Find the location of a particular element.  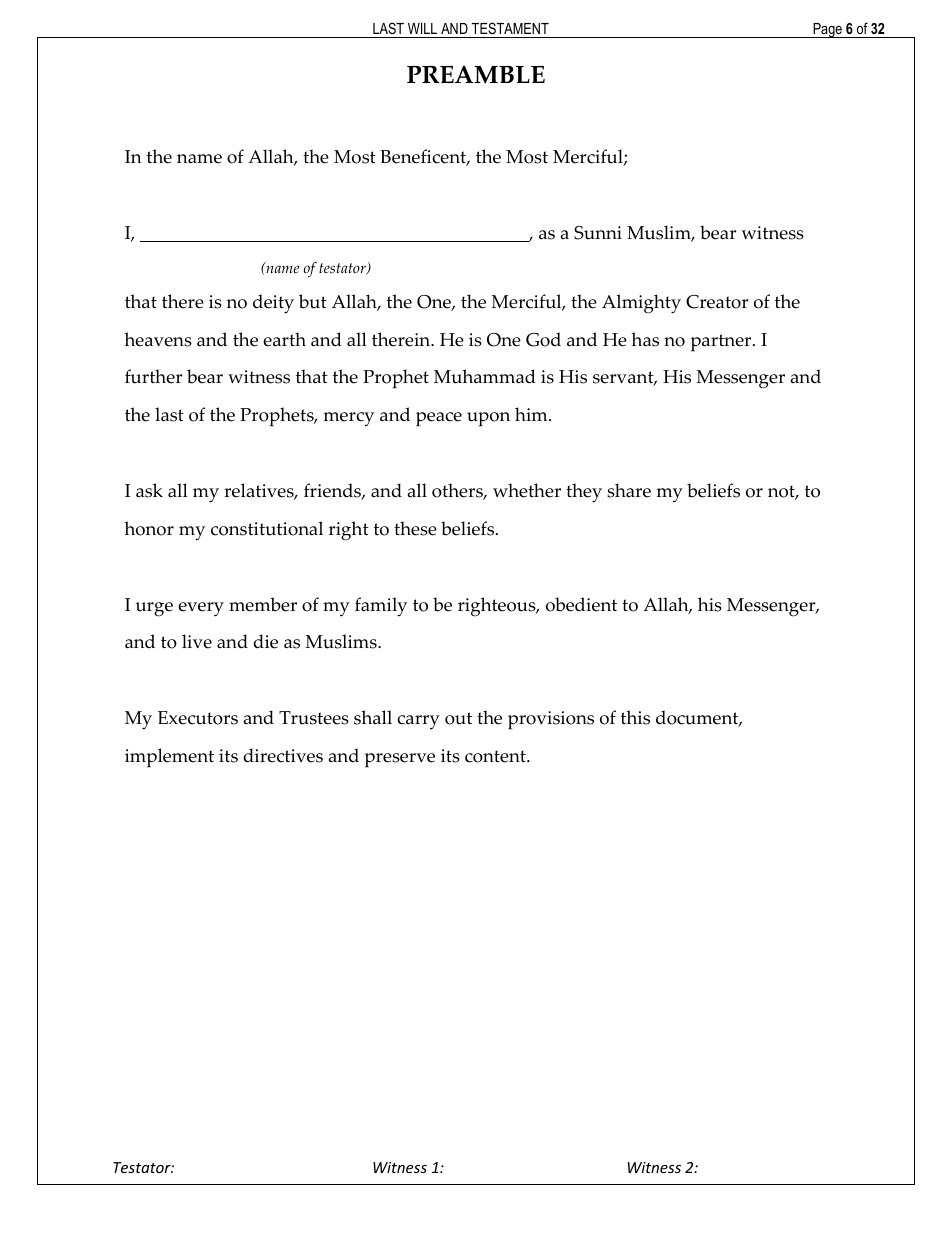

TESTAMENT is located at coordinates (510, 28).
